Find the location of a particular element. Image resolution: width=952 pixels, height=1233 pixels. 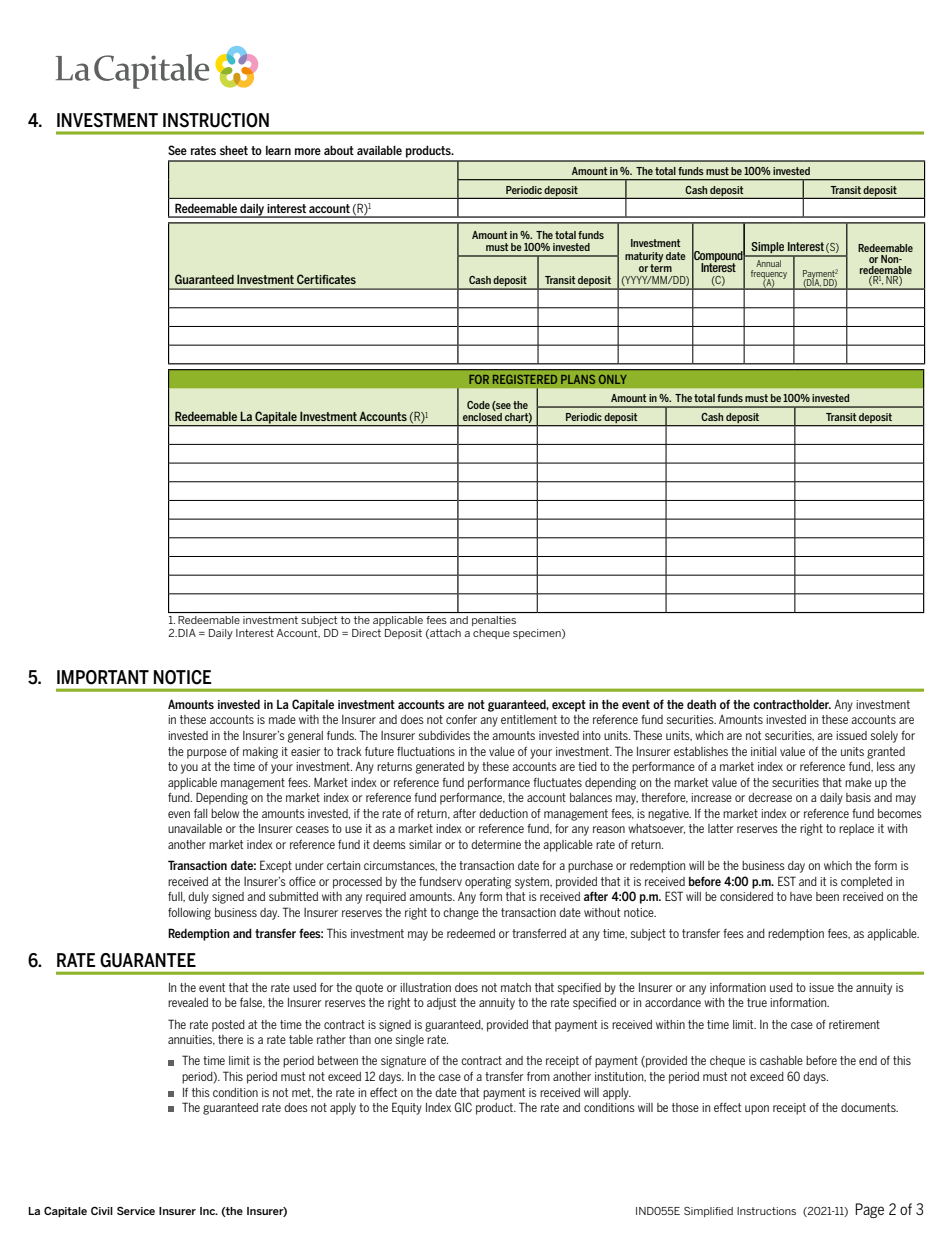

sheet is located at coordinates (234, 150).
